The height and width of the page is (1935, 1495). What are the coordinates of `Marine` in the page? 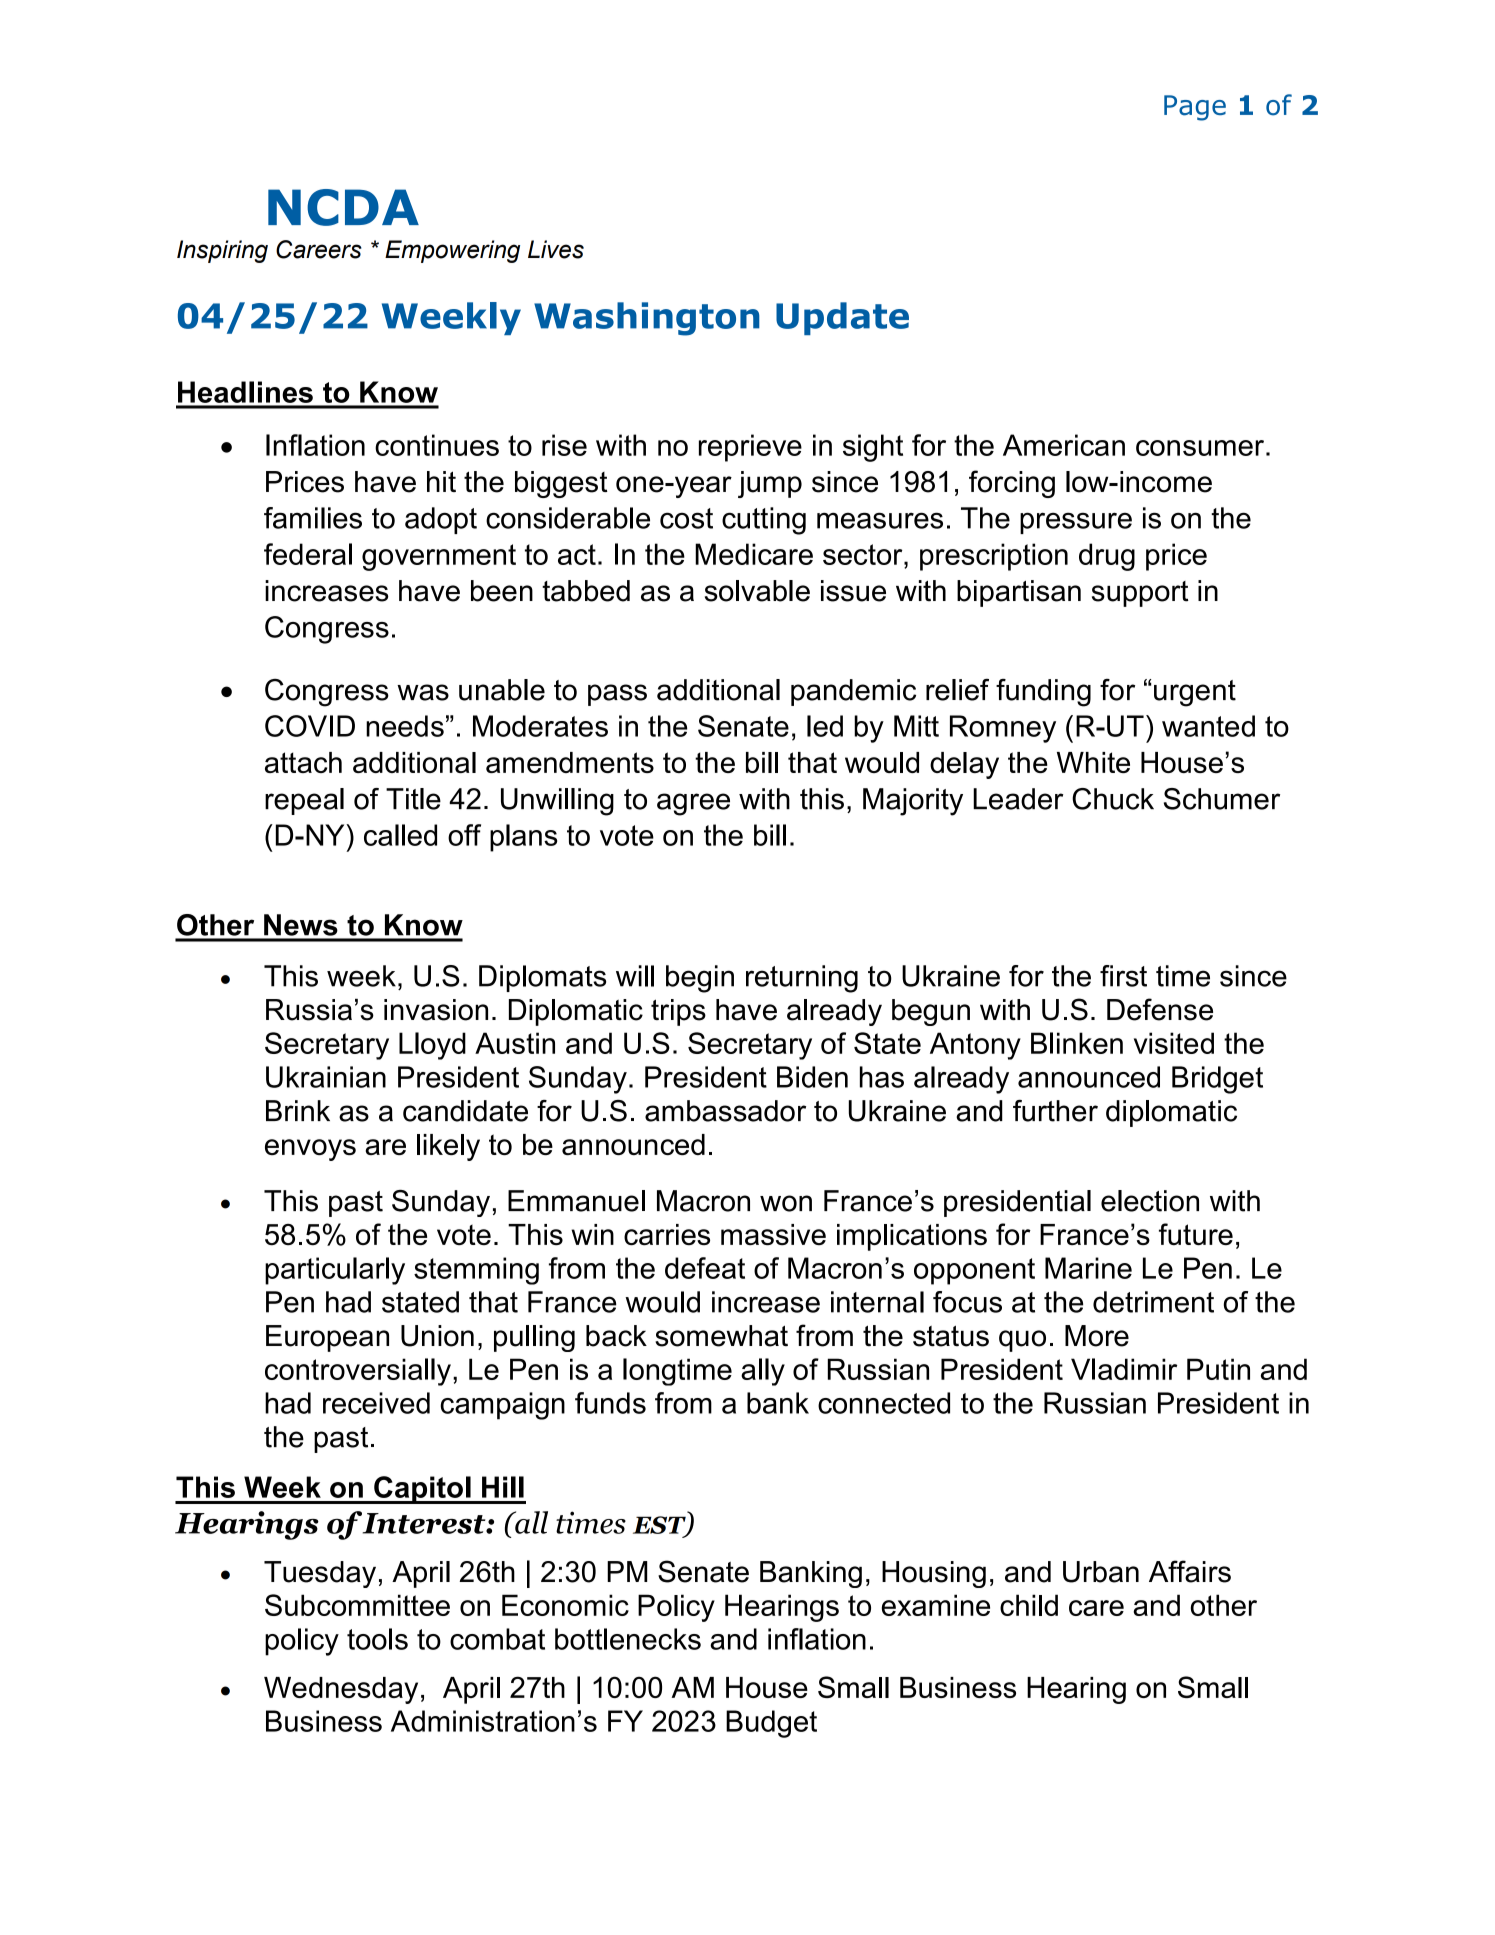 It's located at (1088, 1268).
